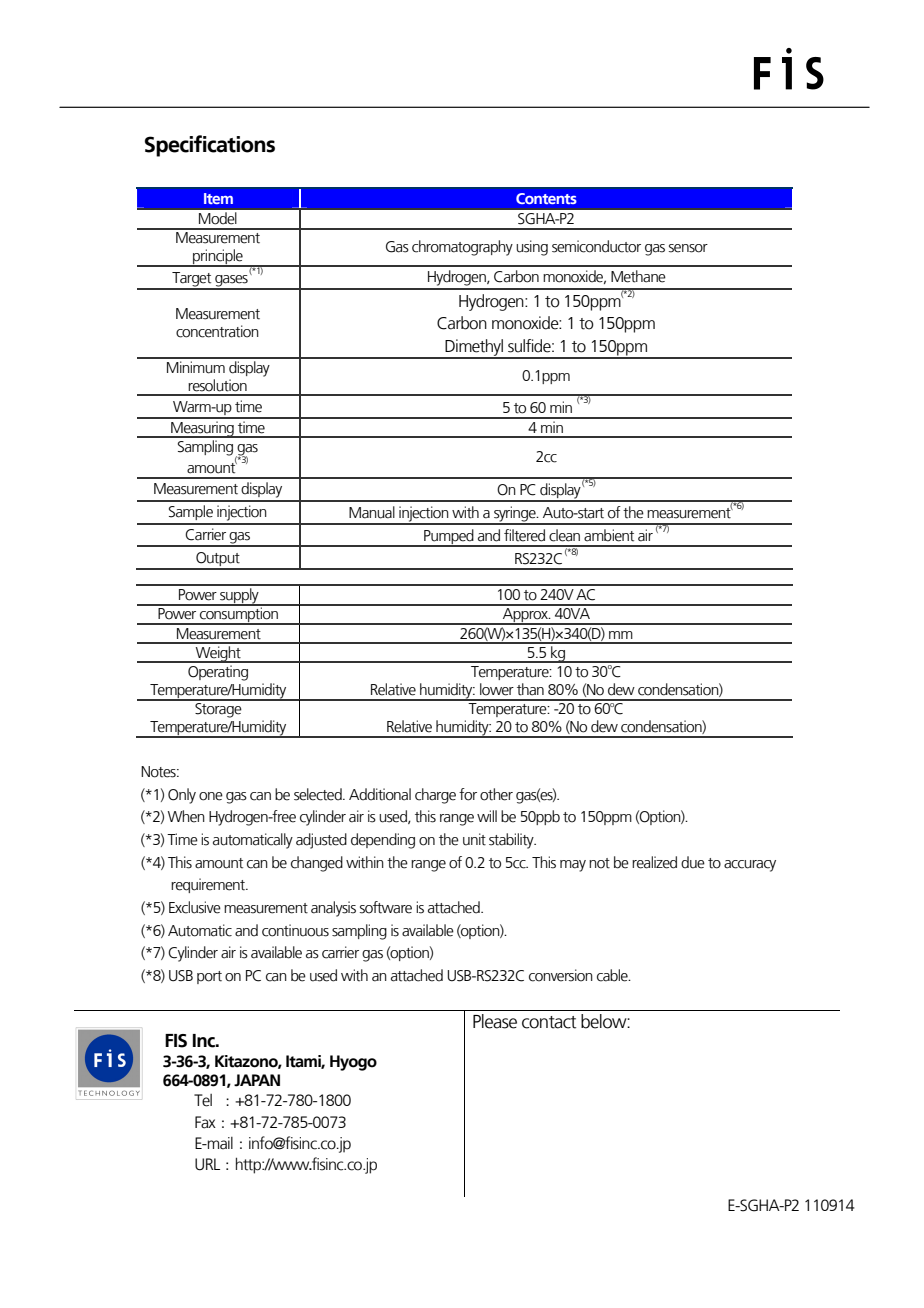  Describe the element at coordinates (609, 535) in the page. I see `ambient` at that location.
